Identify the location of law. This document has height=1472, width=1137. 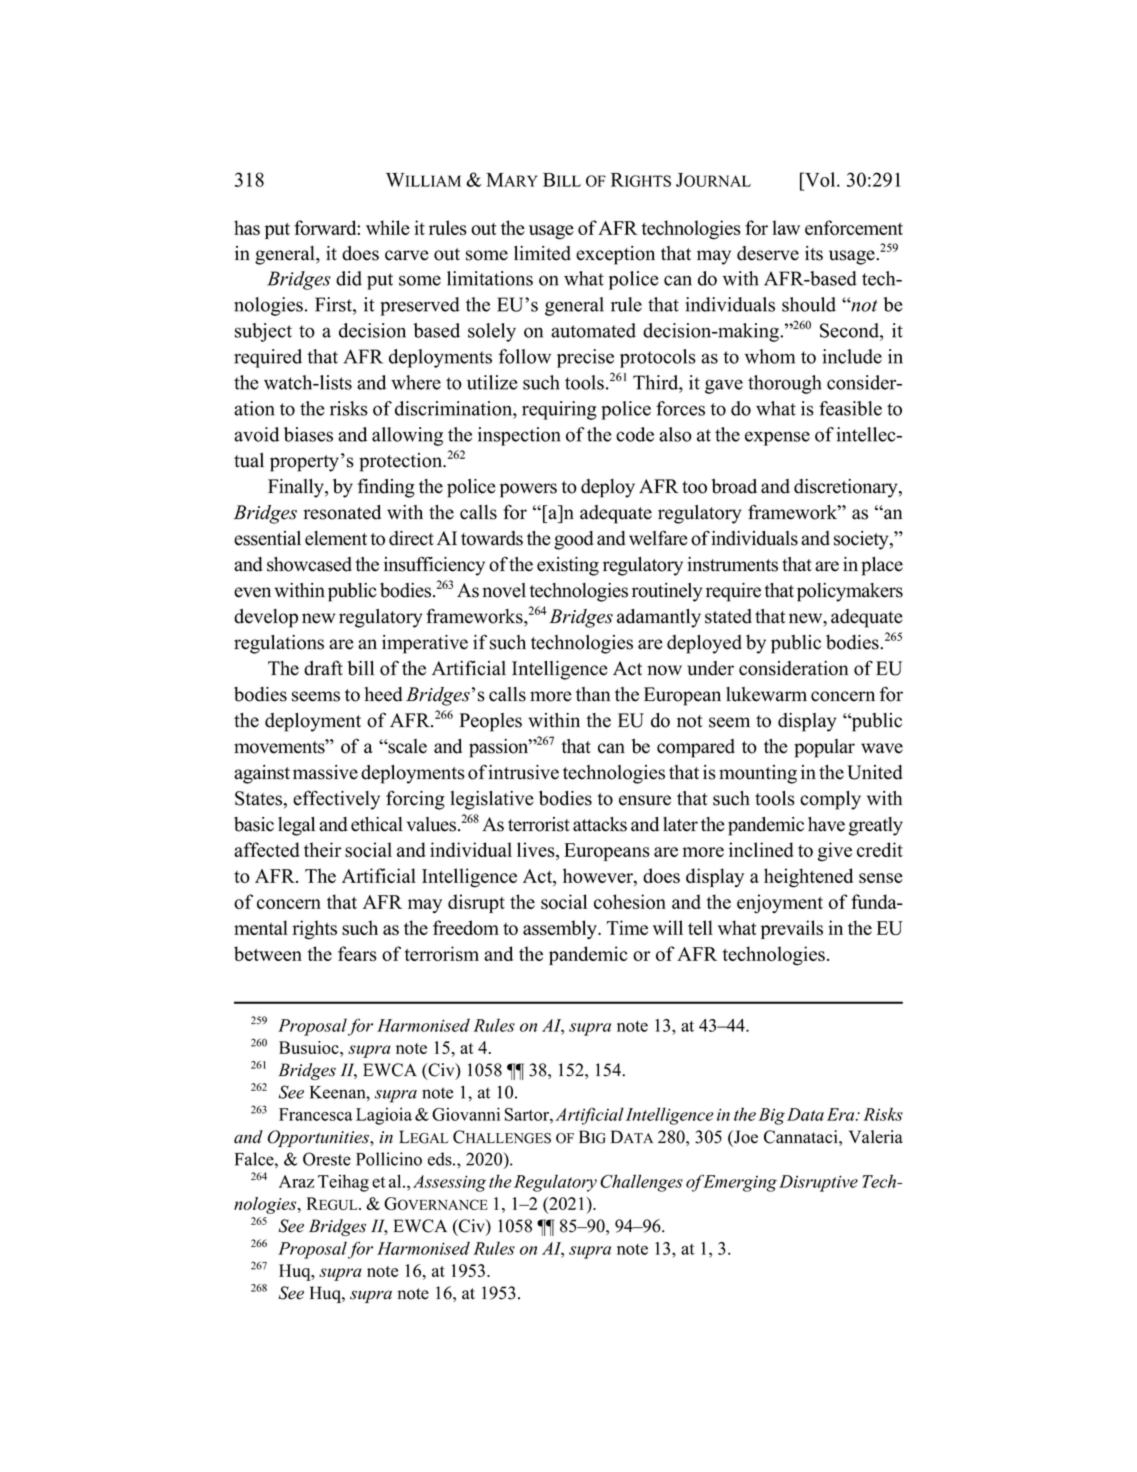
(786, 227).
